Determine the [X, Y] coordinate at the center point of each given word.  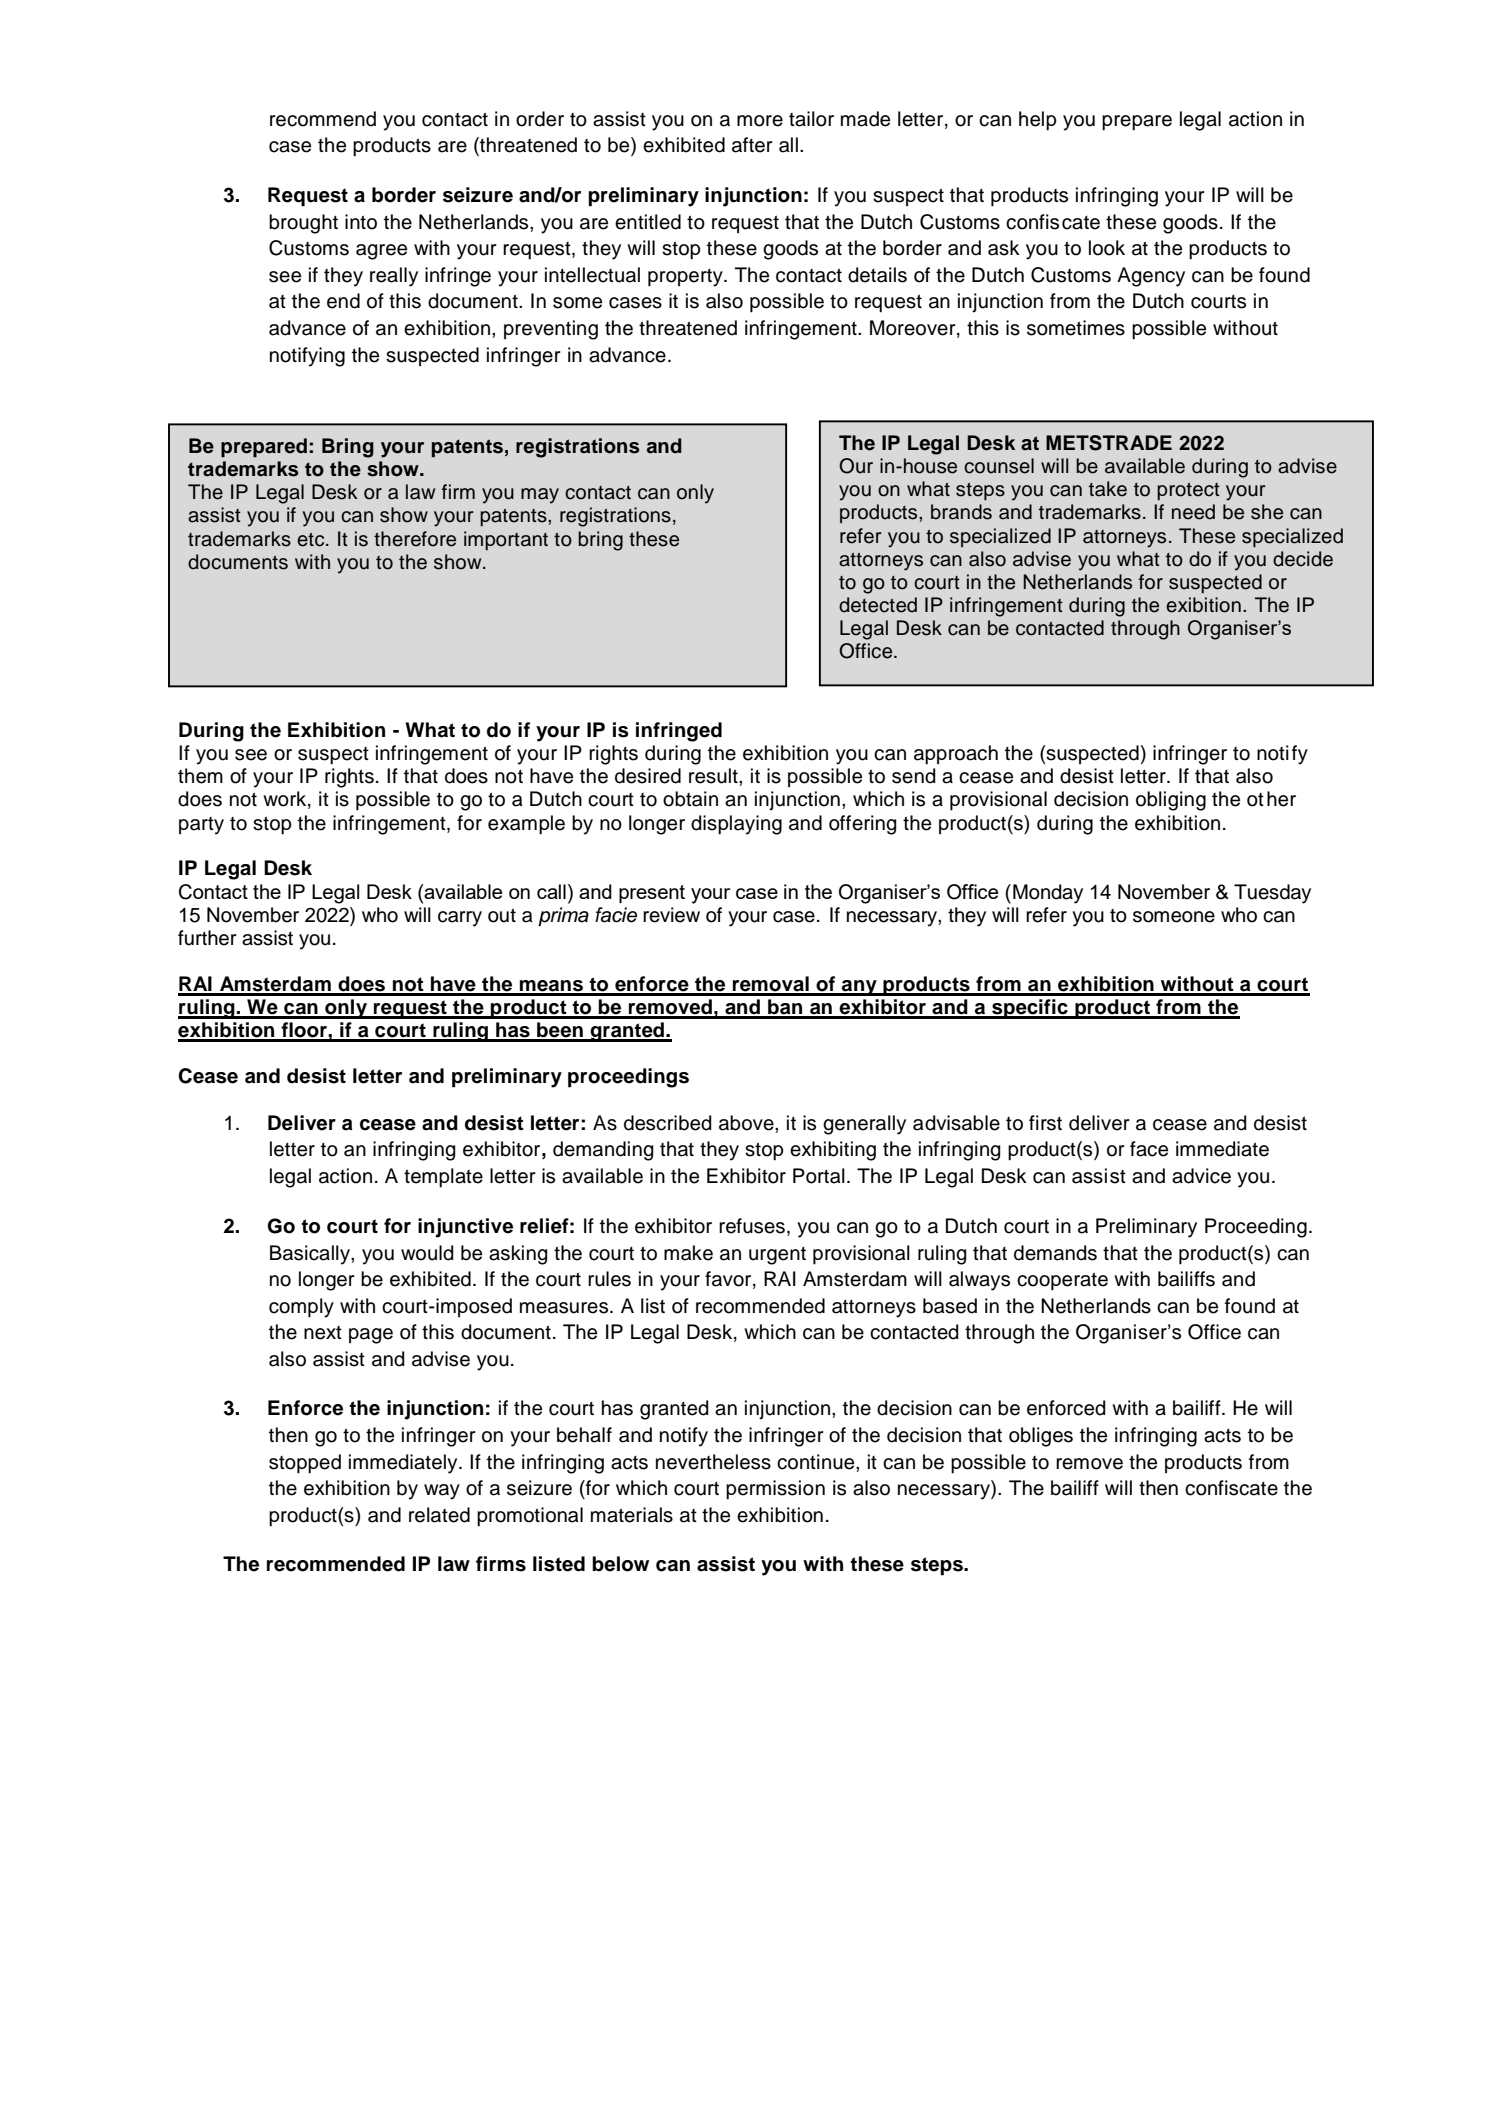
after [752, 145]
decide [1303, 559]
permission [775, 1490]
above [747, 1123]
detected [878, 605]
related [439, 1515]
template [443, 1178]
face [1149, 1149]
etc [312, 540]
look [1107, 248]
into [361, 222]
